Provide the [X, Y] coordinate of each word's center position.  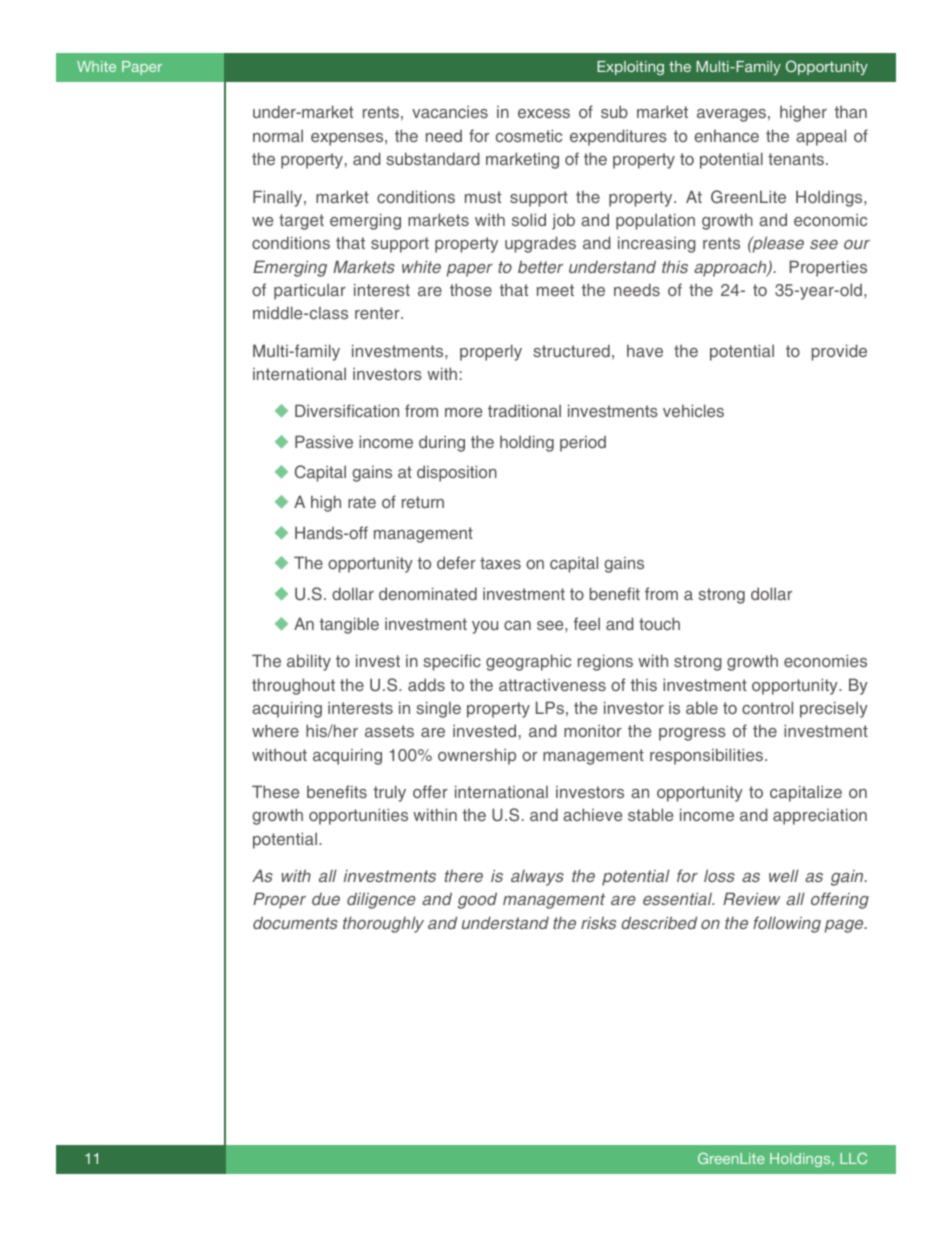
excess [544, 113]
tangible [349, 625]
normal [278, 135]
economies [825, 660]
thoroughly [383, 924]
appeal [821, 137]
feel [587, 623]
